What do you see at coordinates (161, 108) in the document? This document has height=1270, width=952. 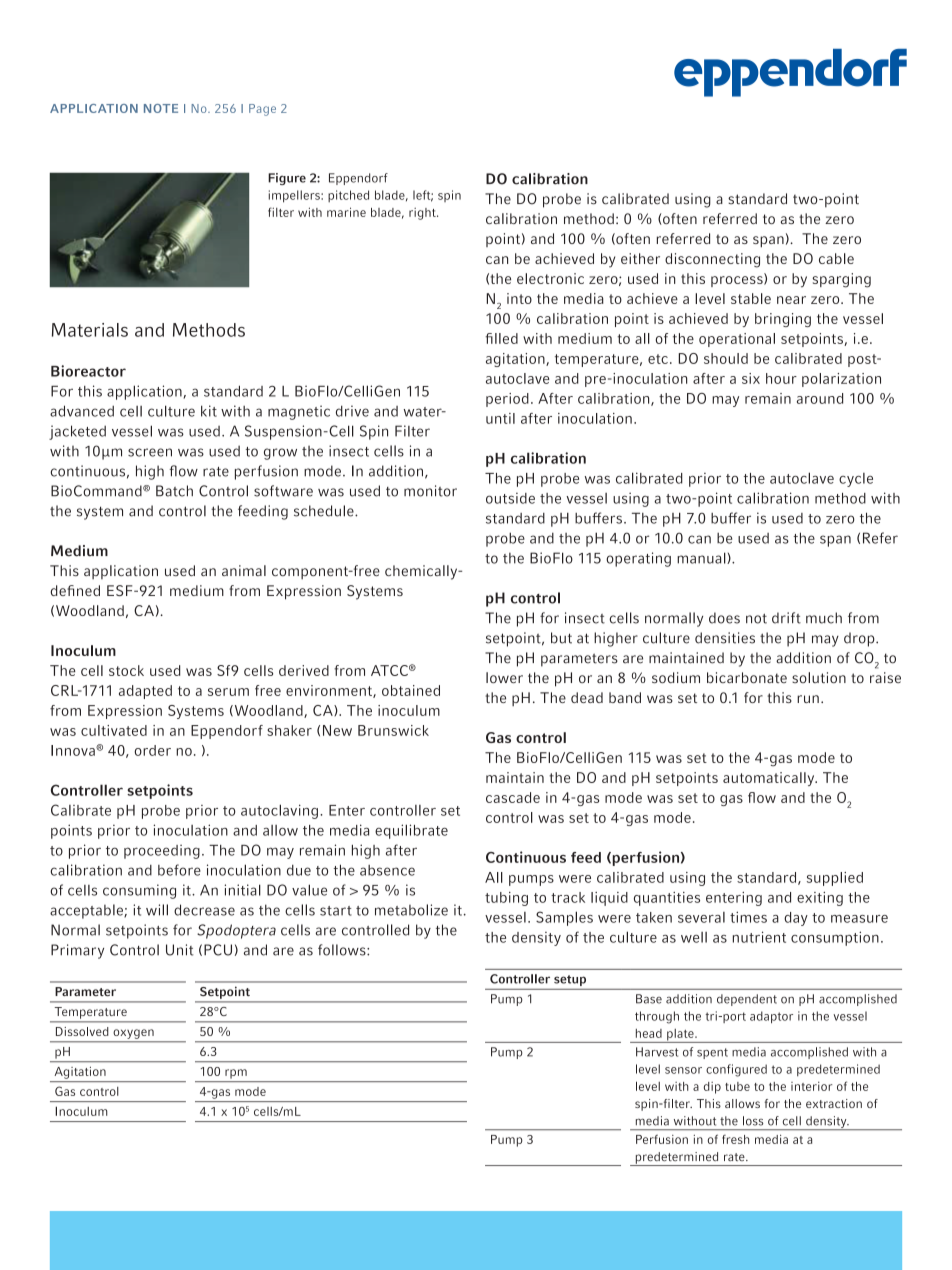 I see `NOTE` at bounding box center [161, 108].
